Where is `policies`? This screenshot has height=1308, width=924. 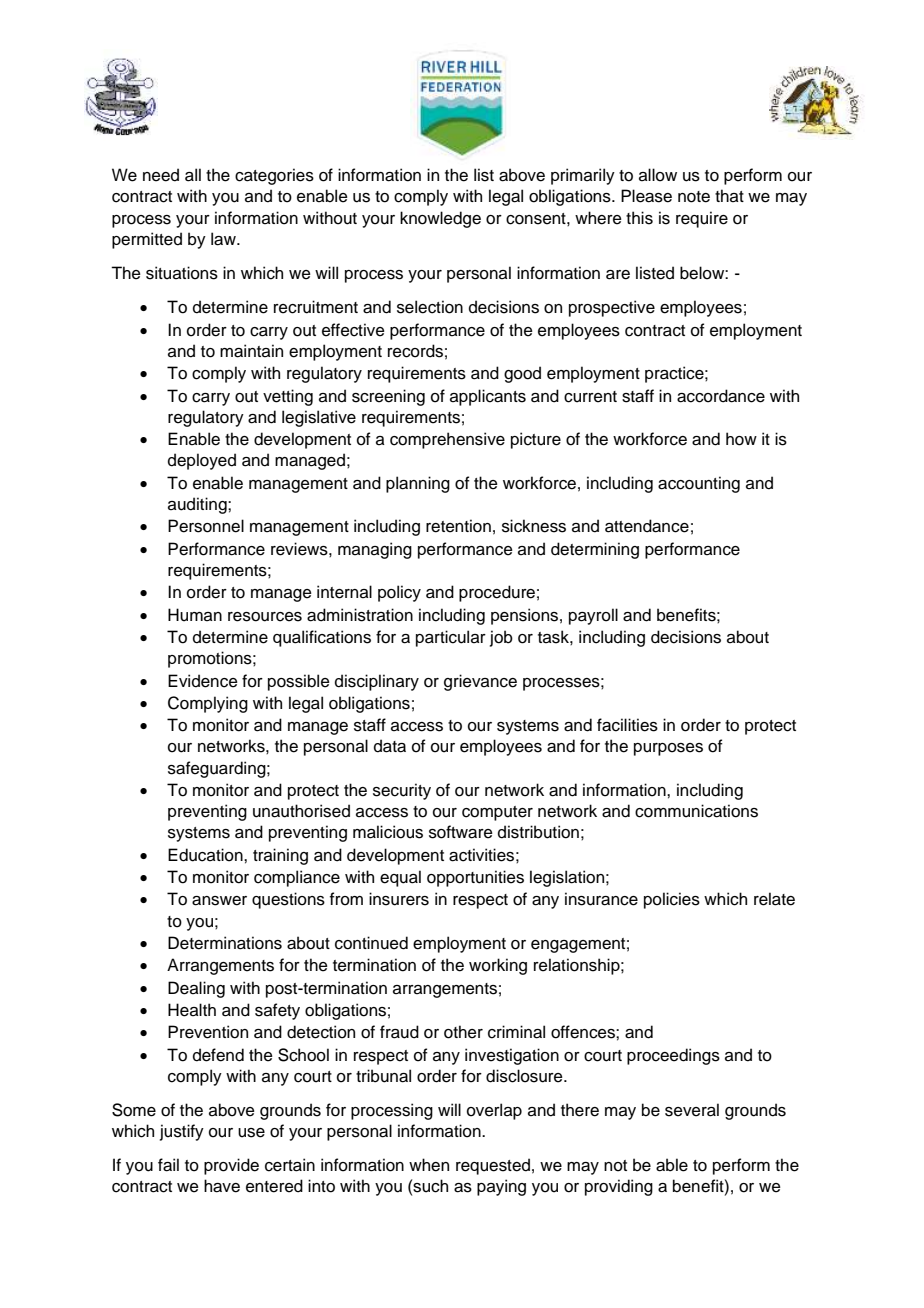 policies is located at coordinates (672, 900).
